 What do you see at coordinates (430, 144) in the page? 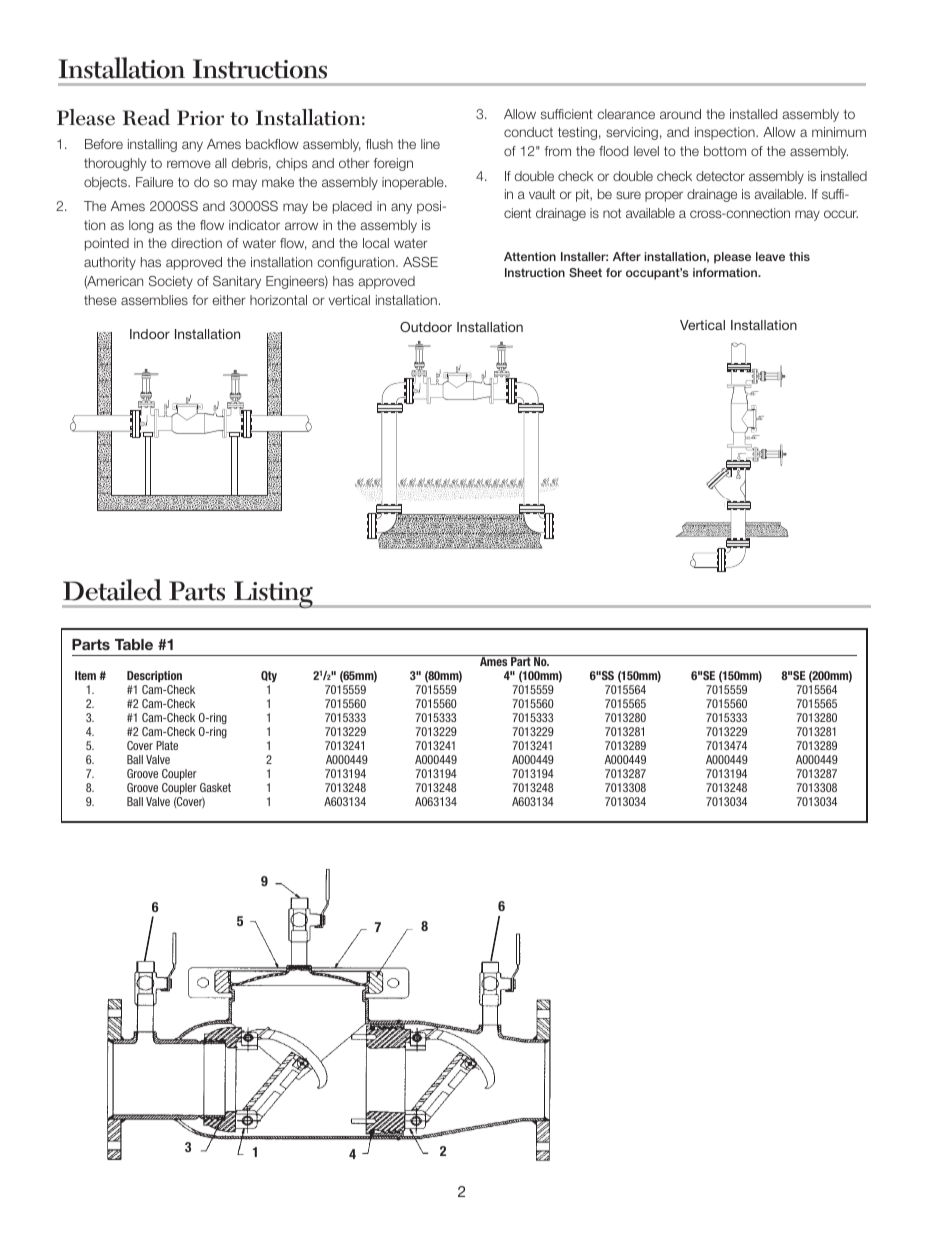
I see `line` at bounding box center [430, 144].
